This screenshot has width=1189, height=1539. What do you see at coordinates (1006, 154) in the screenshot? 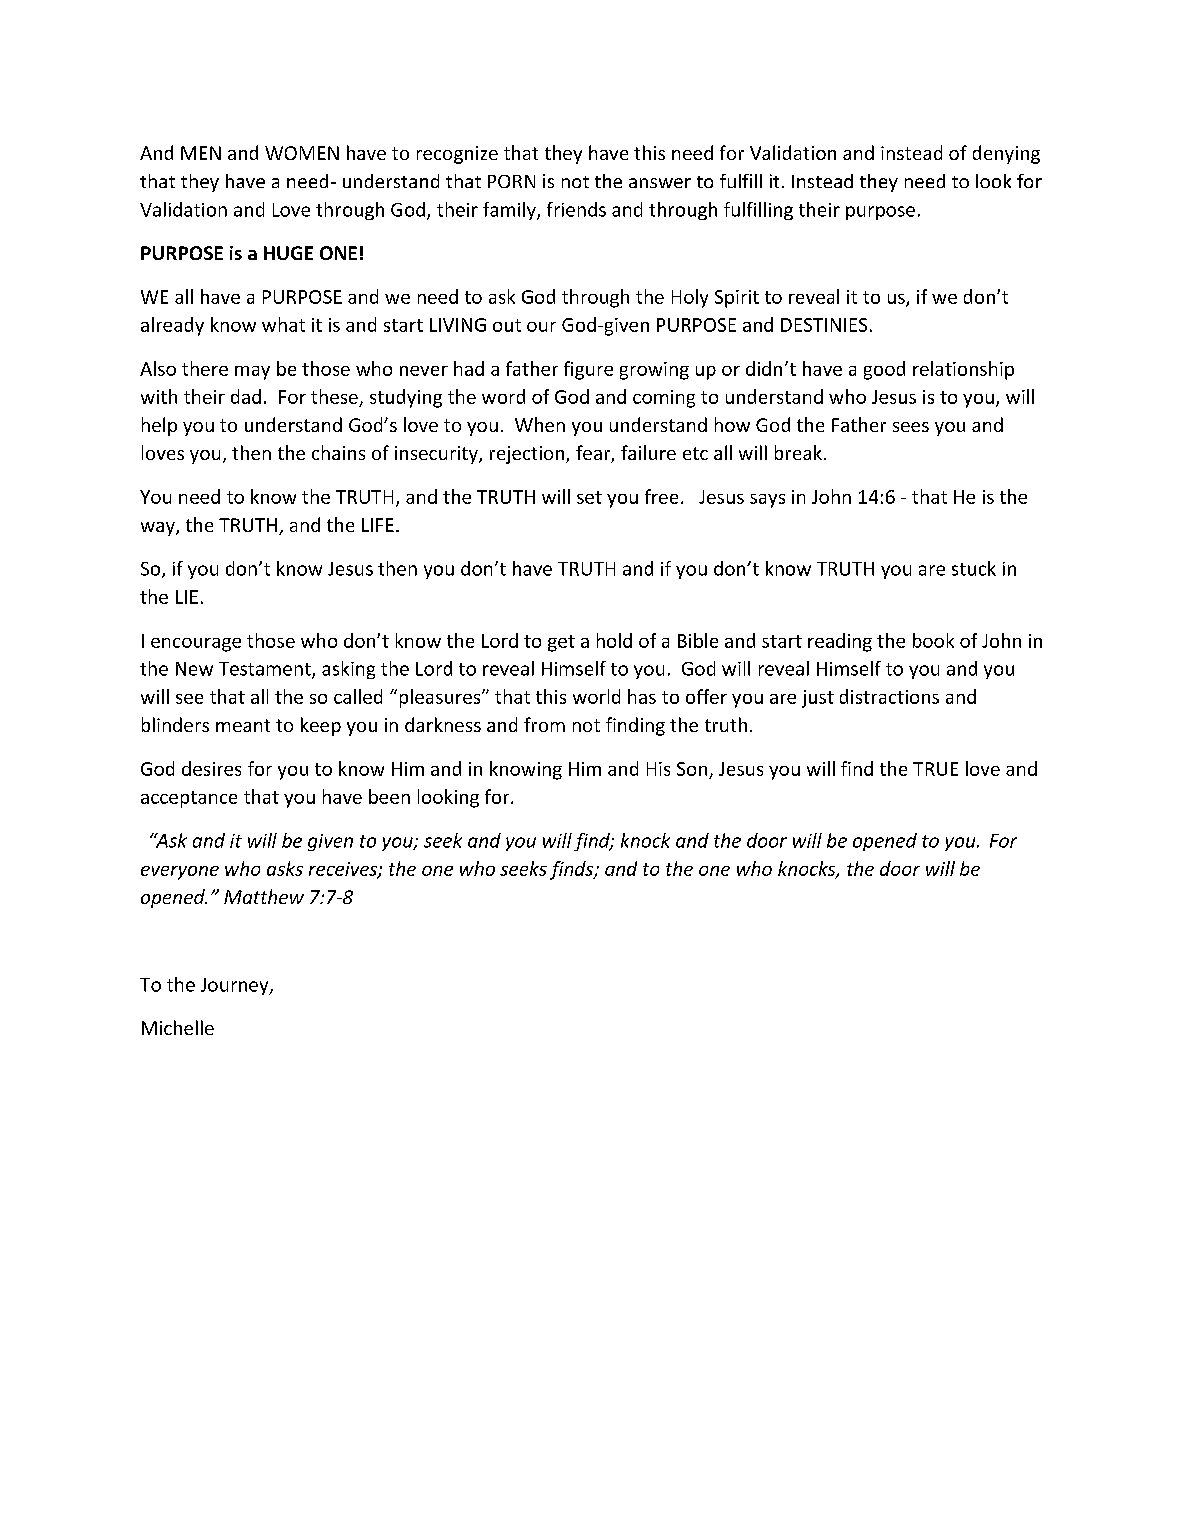
I see `denying` at bounding box center [1006, 154].
